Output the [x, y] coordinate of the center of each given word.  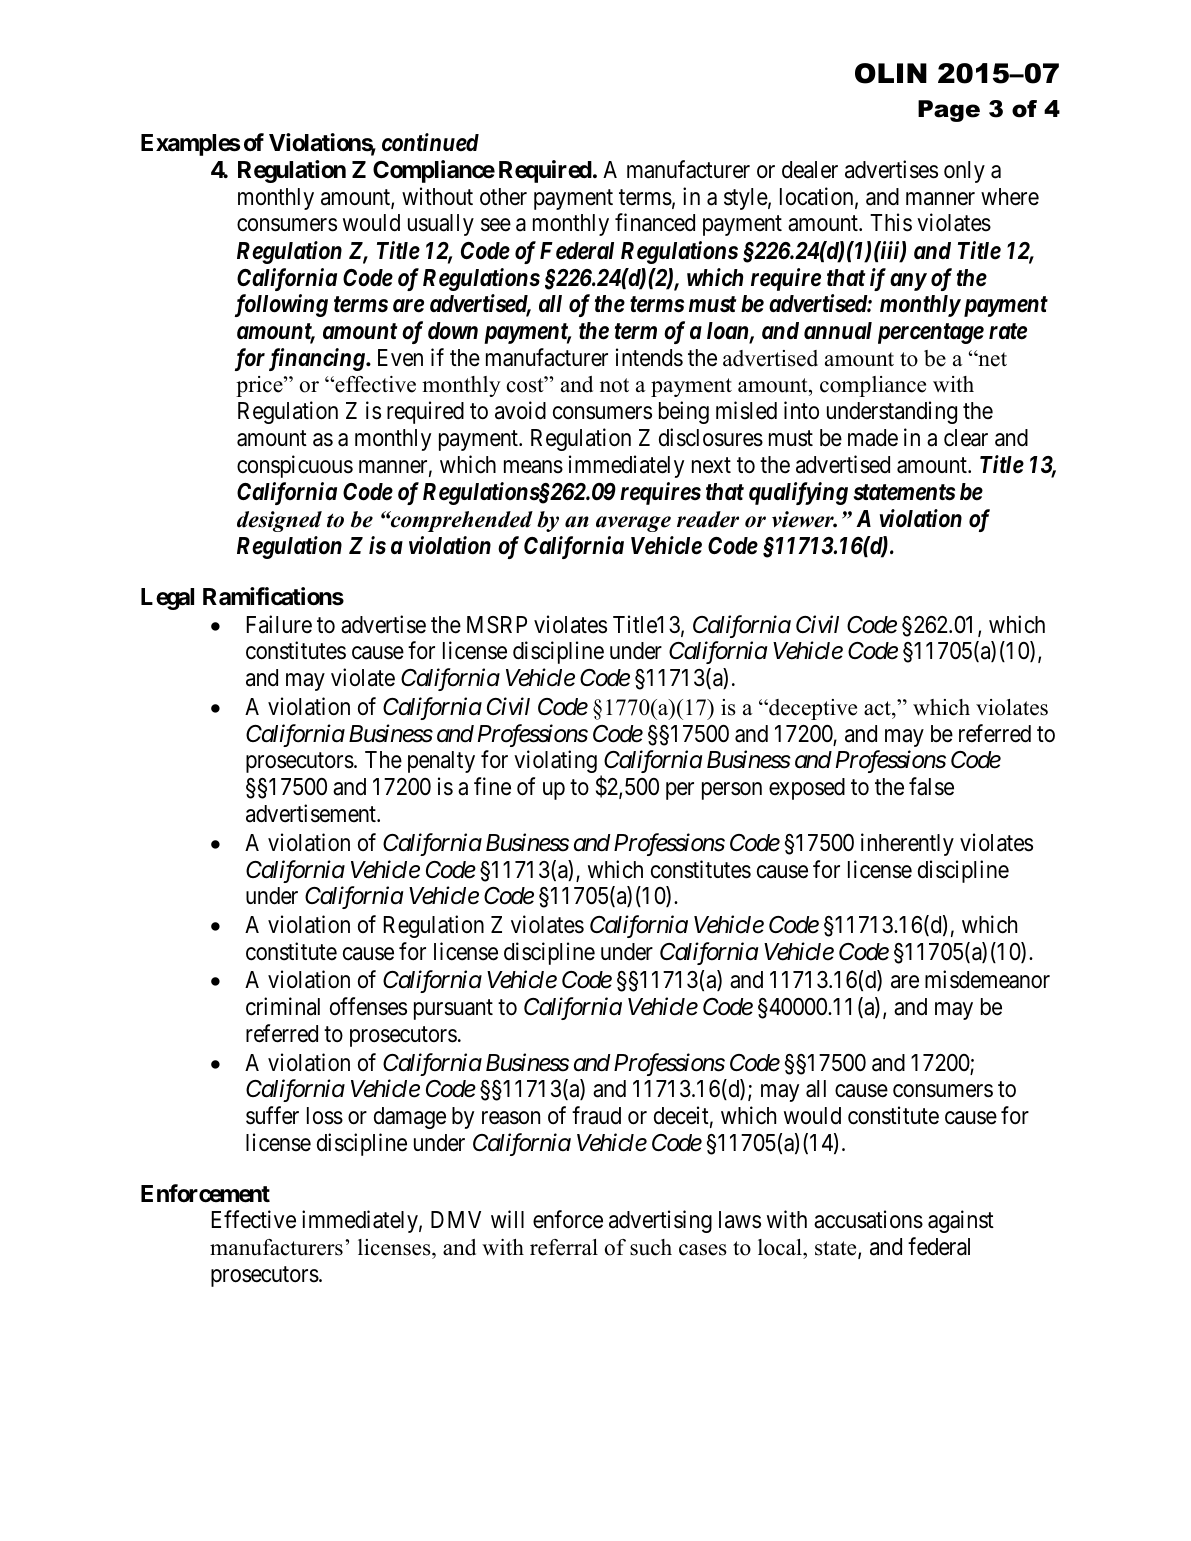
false [931, 786]
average [633, 524]
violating [555, 762]
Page [949, 111]
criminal [283, 1006]
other [503, 197]
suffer [272, 1115]
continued [430, 142]
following [281, 305]
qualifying [798, 493]
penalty [441, 762]
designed [279, 521]
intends [649, 357]
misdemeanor [987, 980]
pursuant [453, 1010]
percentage [931, 333]
